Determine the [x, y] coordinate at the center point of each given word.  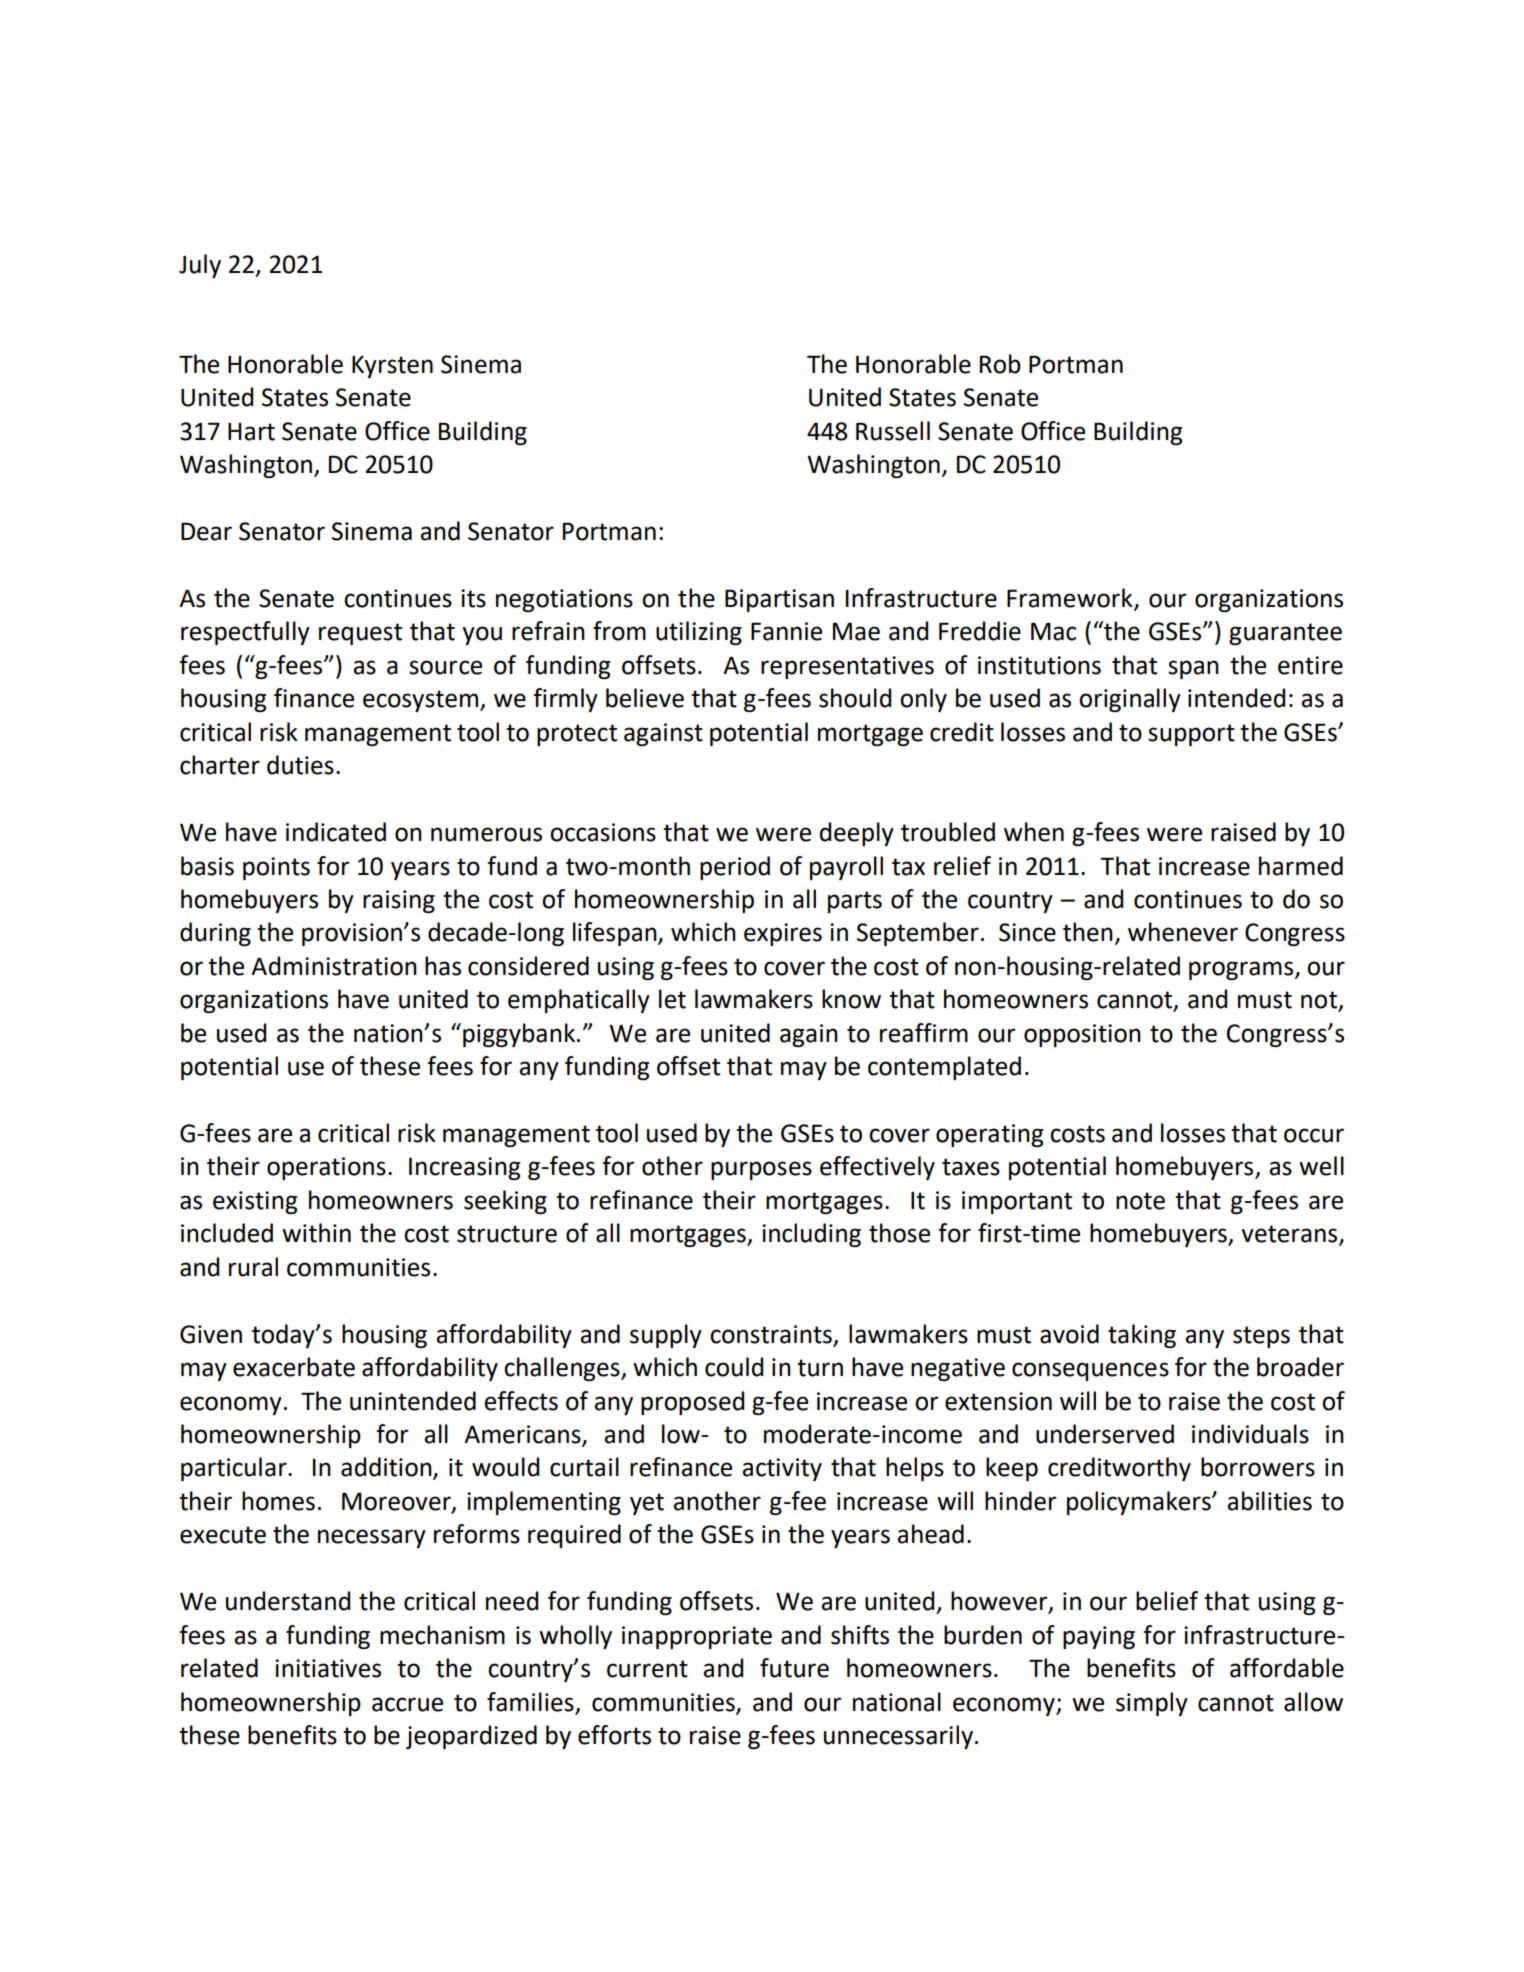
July [200, 266]
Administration [334, 966]
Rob [1000, 364]
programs [1242, 970]
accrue [407, 1704]
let [672, 999]
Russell [893, 431]
